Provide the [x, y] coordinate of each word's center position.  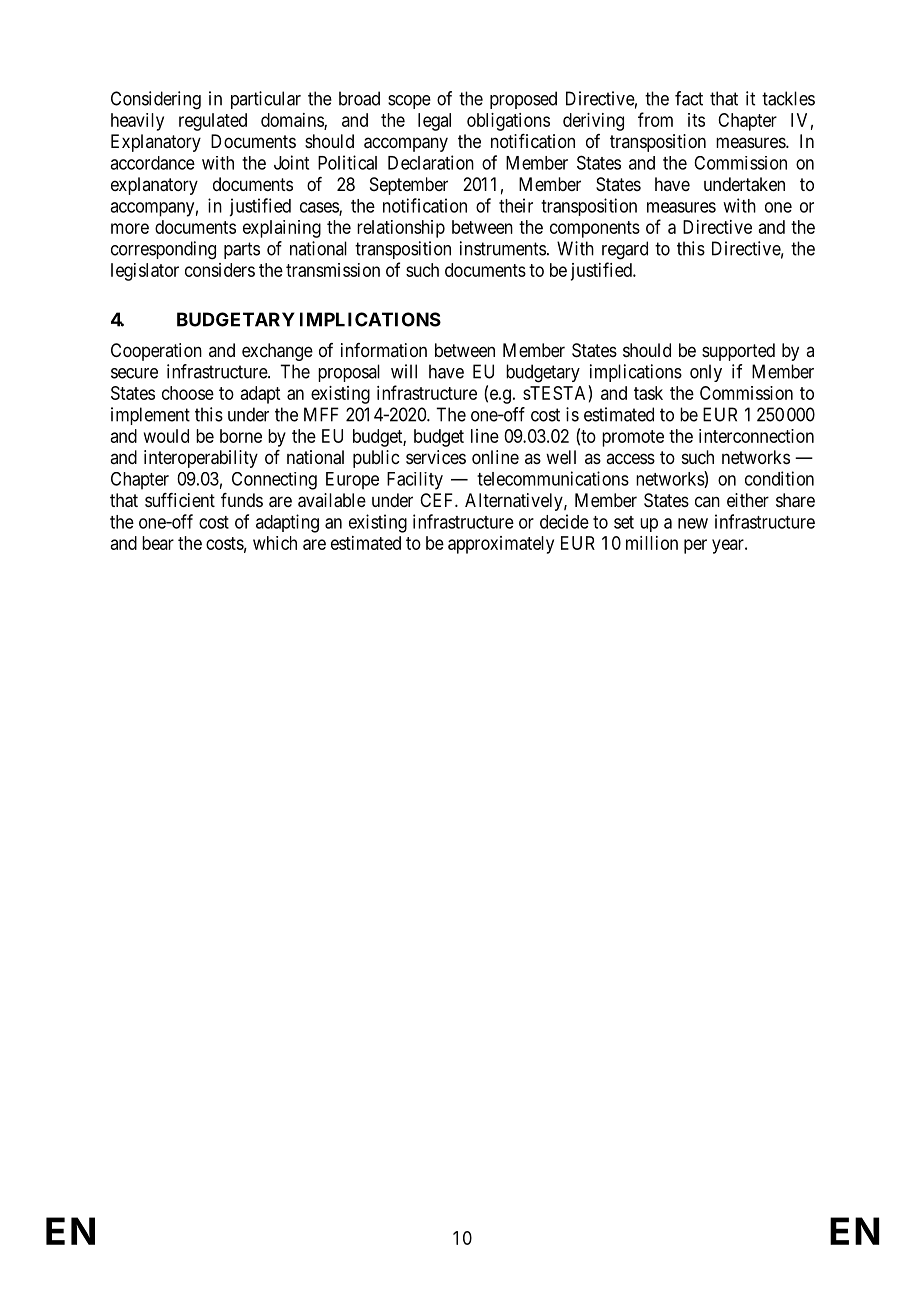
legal [434, 122]
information [384, 350]
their [516, 205]
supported [738, 352]
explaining [282, 229]
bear [158, 543]
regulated [213, 122]
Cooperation [156, 352]
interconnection [756, 436]
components [595, 229]
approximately [501, 545]
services [436, 457]
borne [241, 436]
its [696, 120]
